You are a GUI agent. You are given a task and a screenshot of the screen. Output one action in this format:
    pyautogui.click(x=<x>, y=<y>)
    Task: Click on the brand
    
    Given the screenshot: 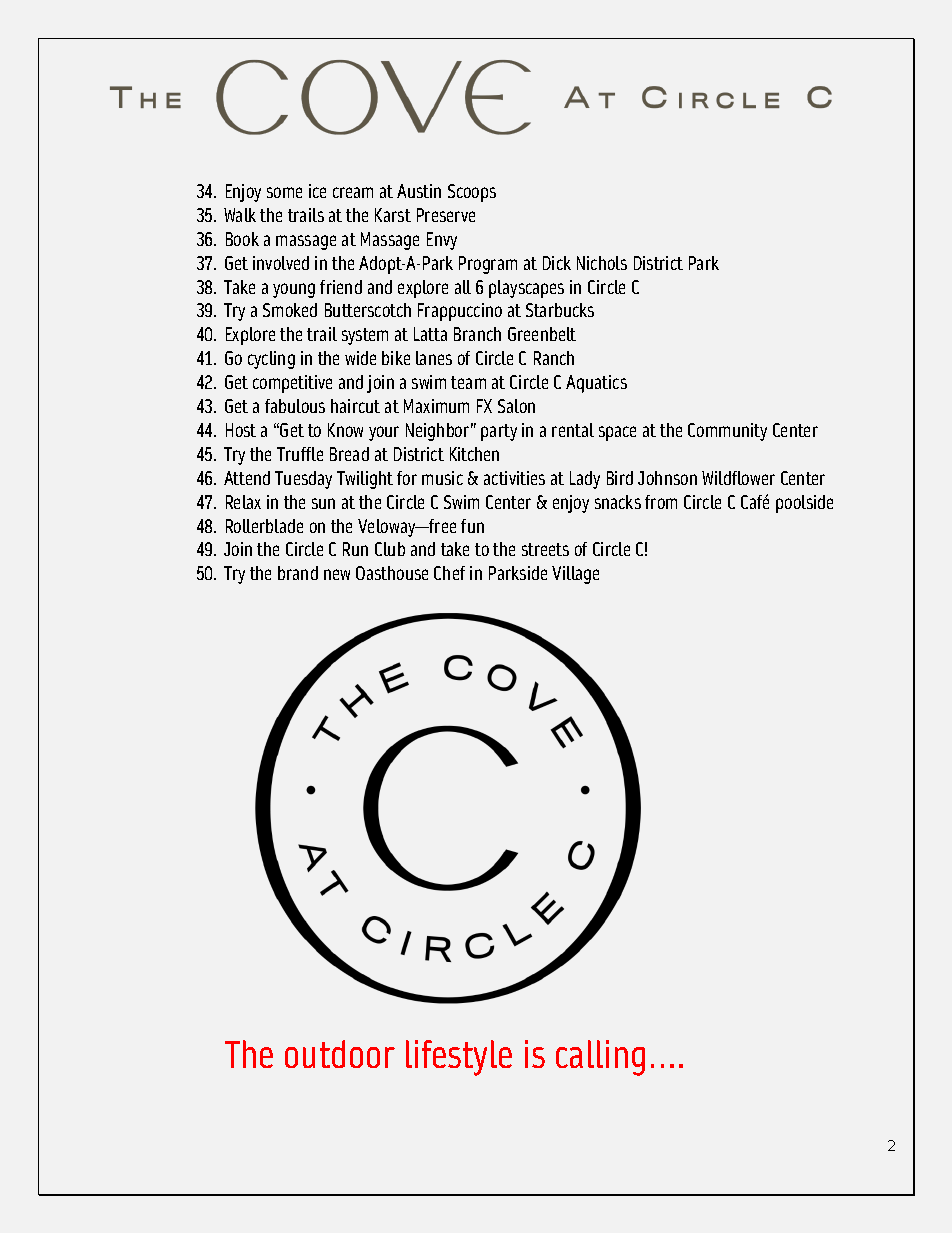 What is the action you would take?
    pyautogui.click(x=298, y=573)
